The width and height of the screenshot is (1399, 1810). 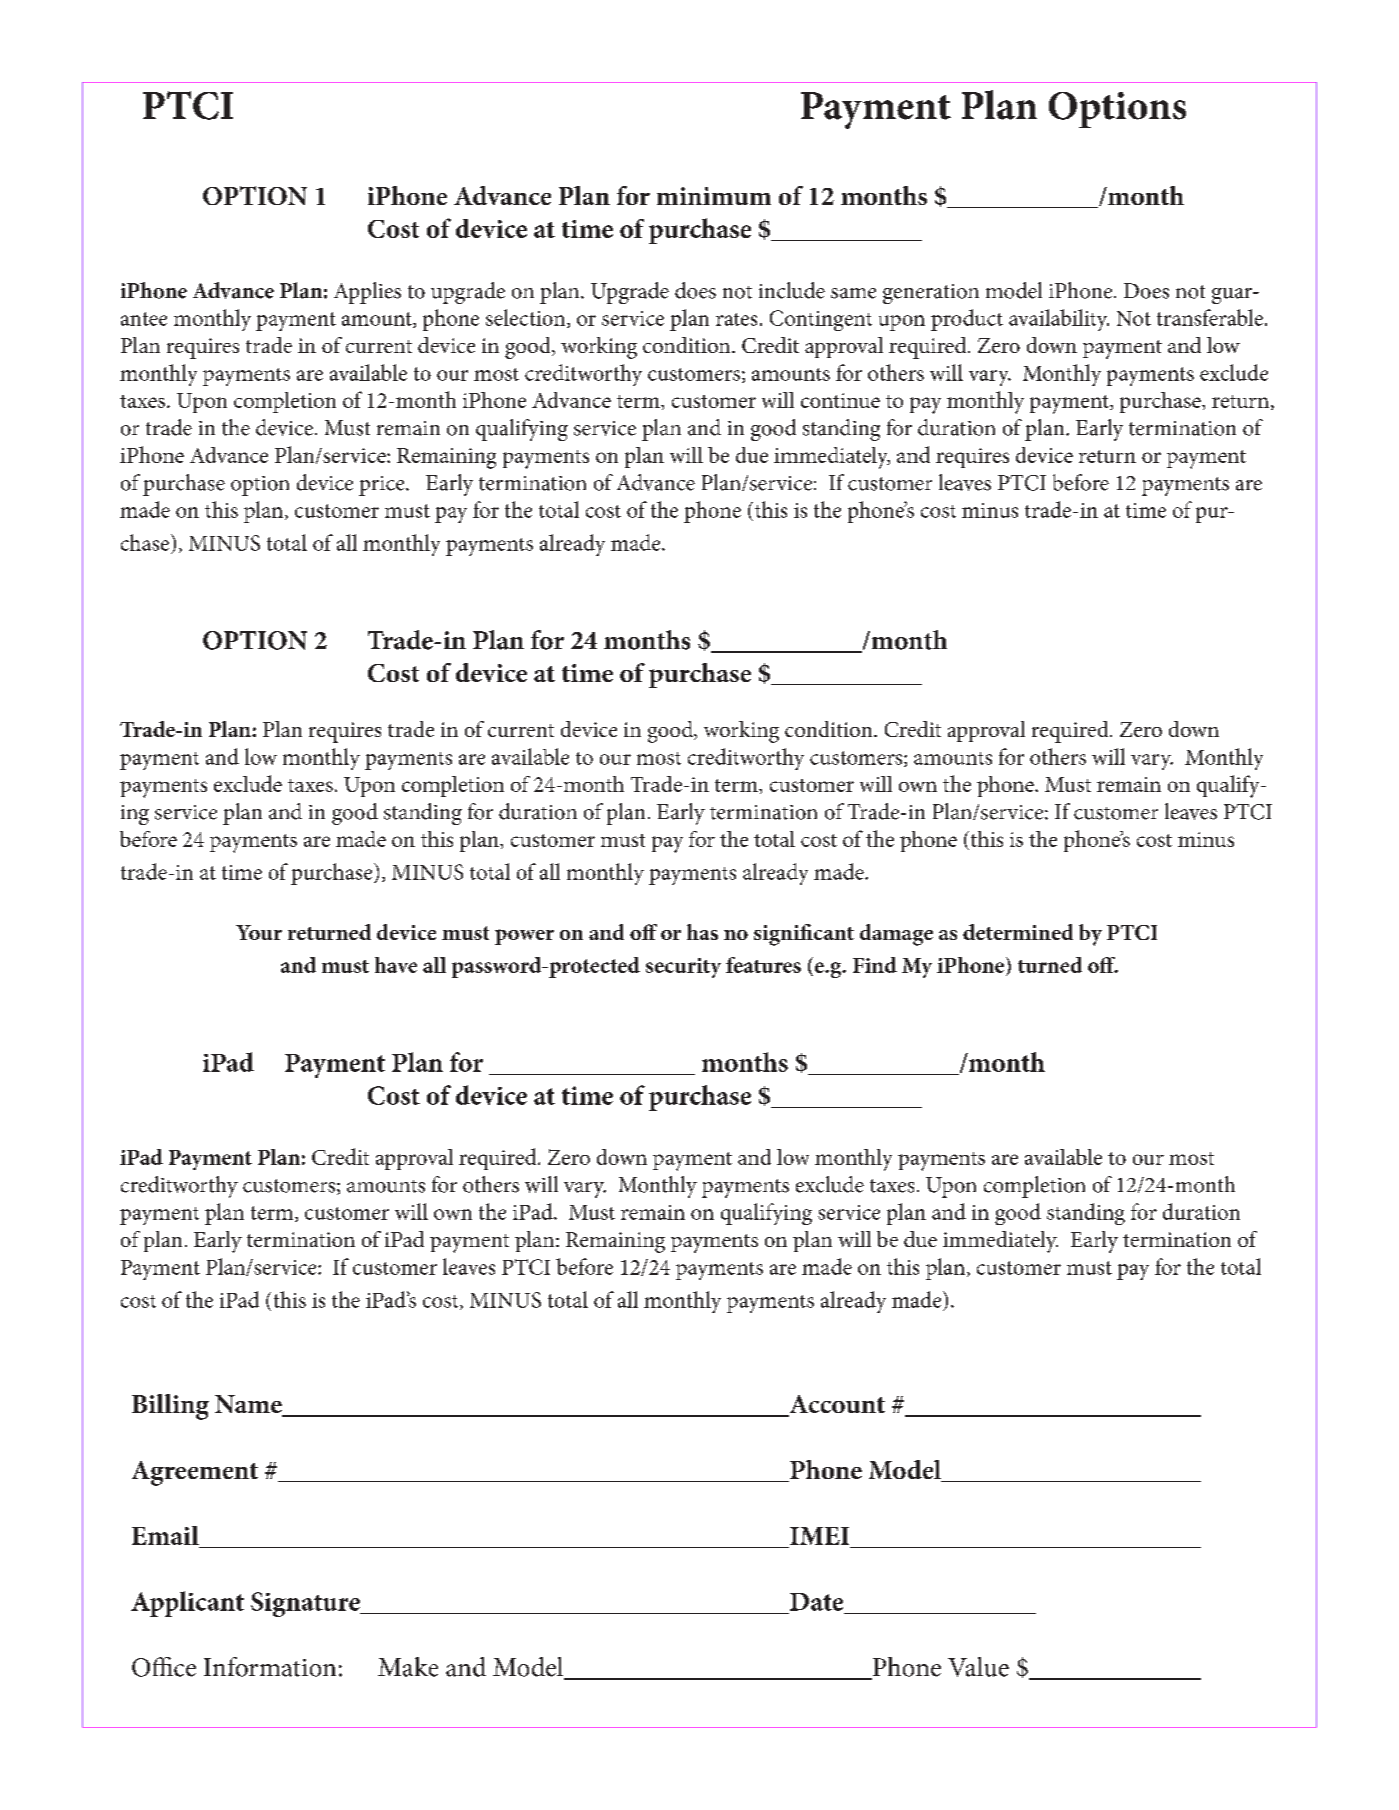 What do you see at coordinates (259, 932) in the screenshot?
I see `Your` at bounding box center [259, 932].
